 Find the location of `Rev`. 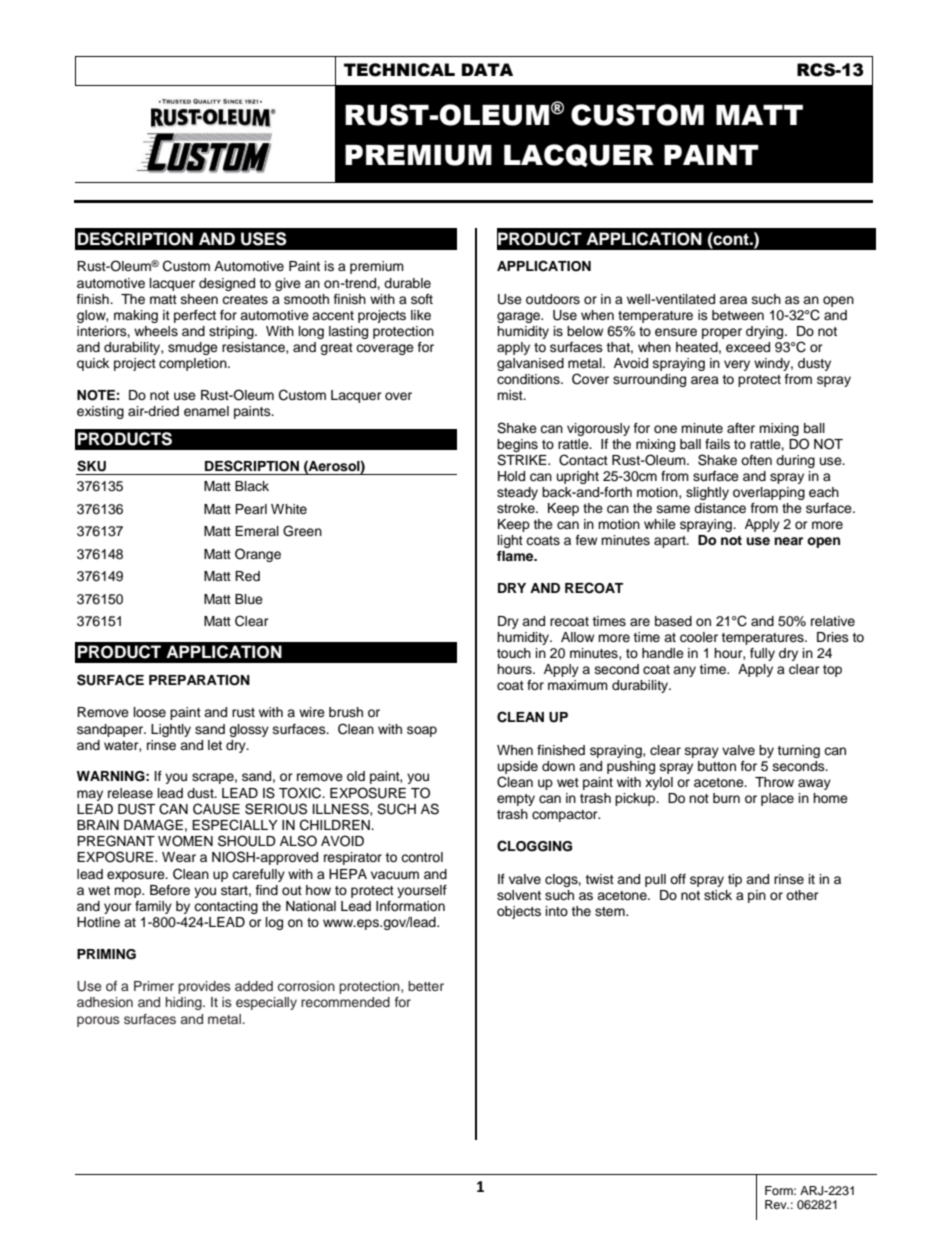

Rev is located at coordinates (777, 1204).
